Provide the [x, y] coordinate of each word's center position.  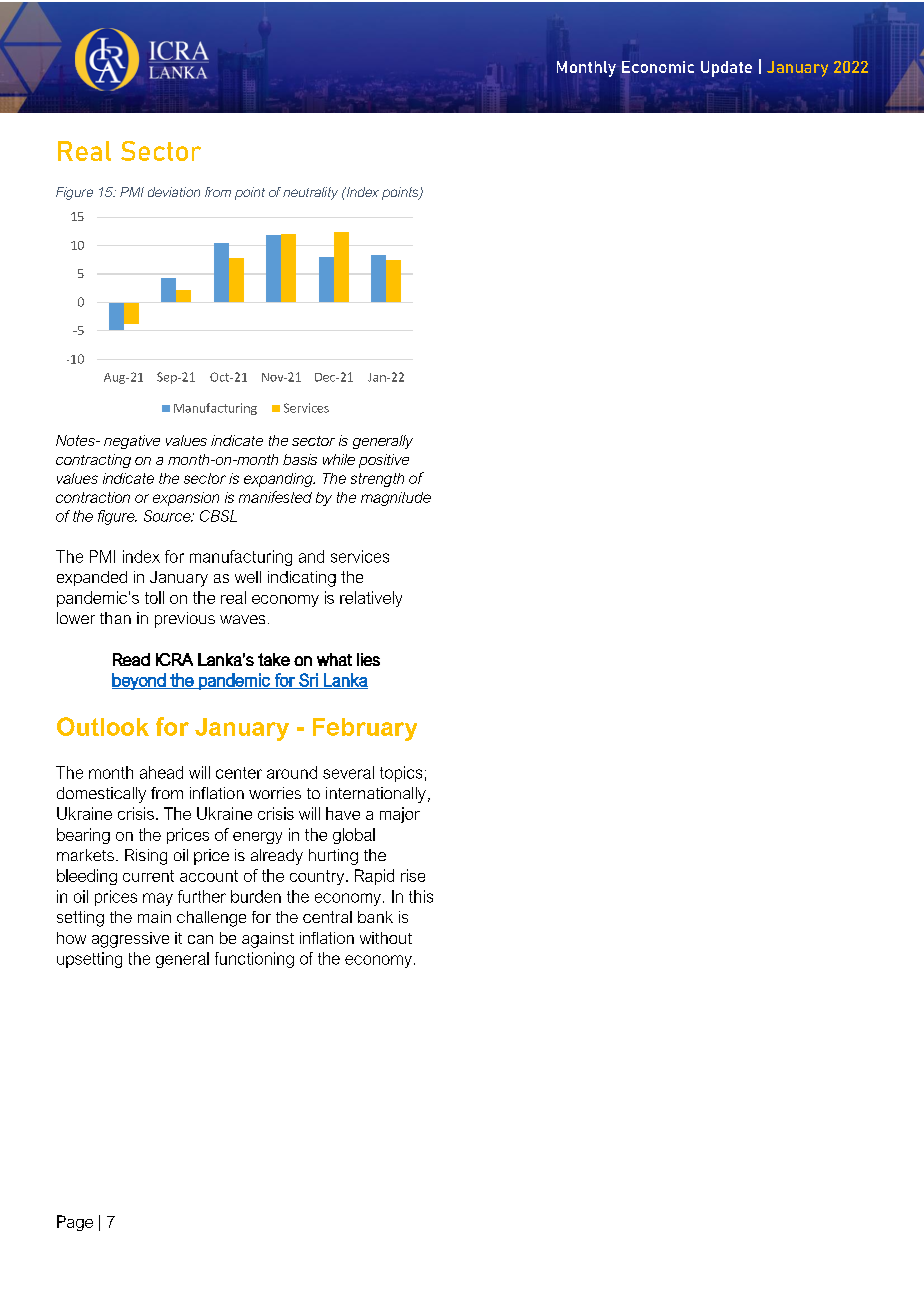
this [421, 896]
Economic [658, 67]
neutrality [310, 193]
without [386, 938]
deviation [174, 192]
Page [75, 1223]
